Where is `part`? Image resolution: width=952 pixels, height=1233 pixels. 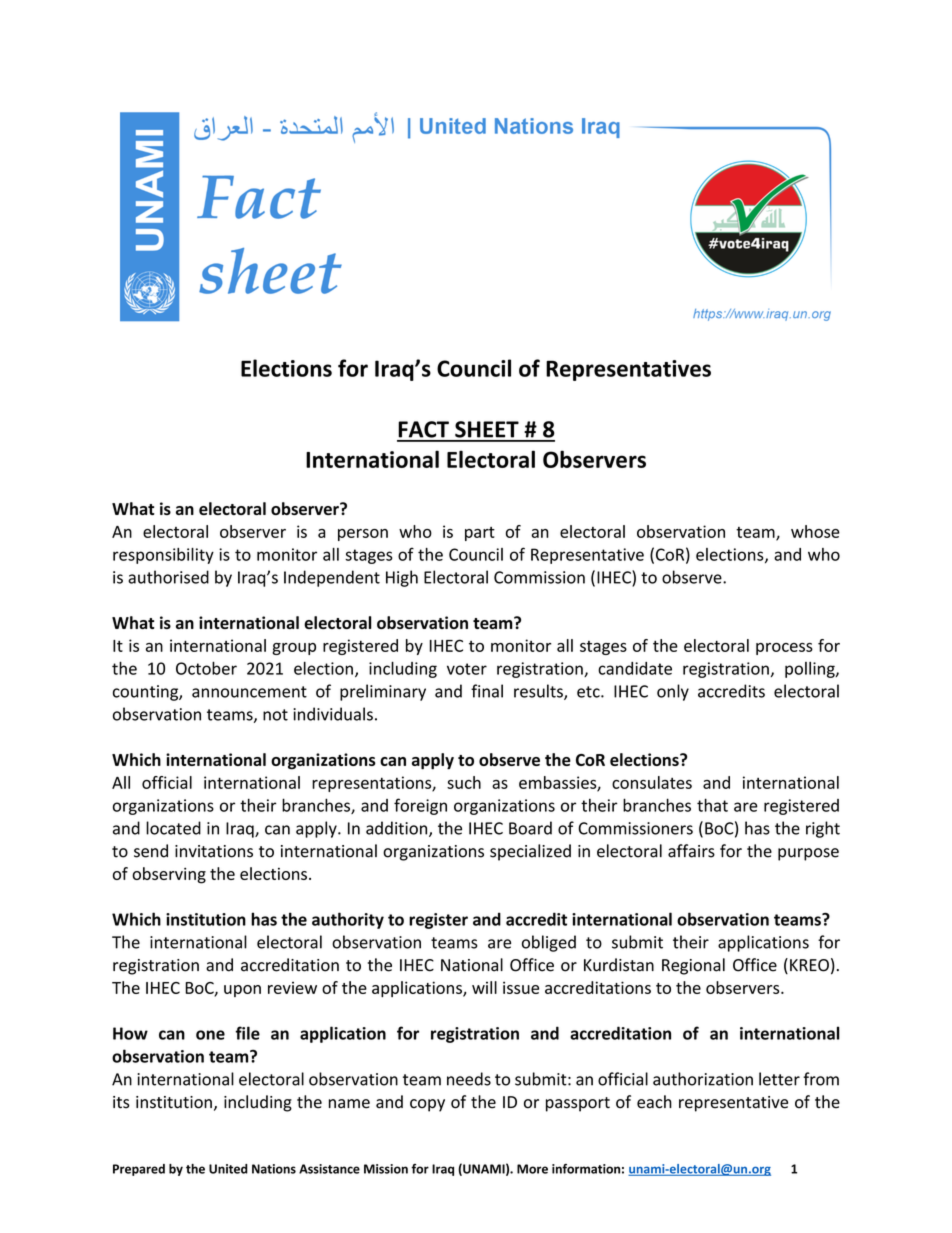 part is located at coordinates (480, 534).
